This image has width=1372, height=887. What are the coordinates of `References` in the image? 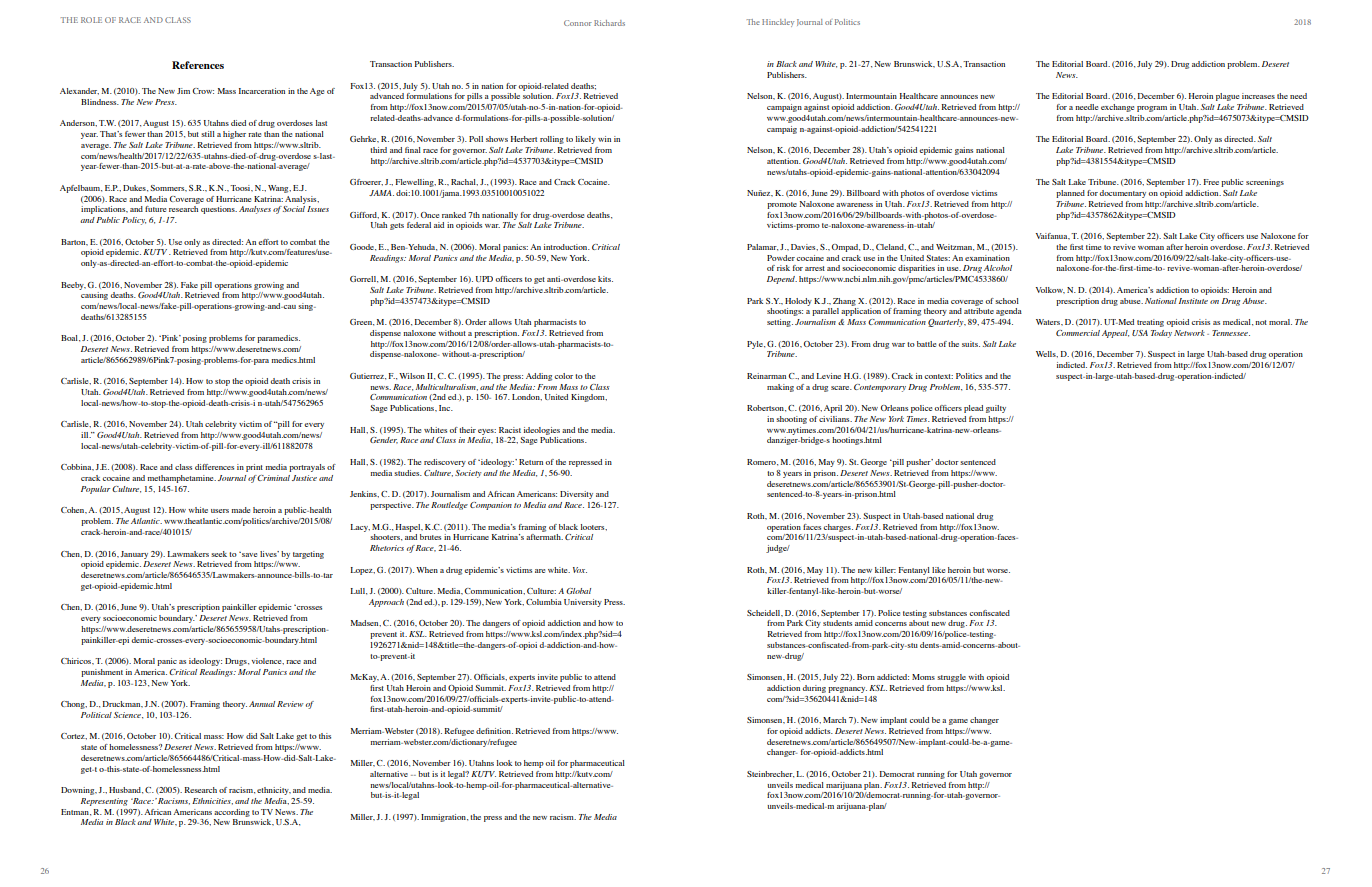 It's located at (198, 65).
